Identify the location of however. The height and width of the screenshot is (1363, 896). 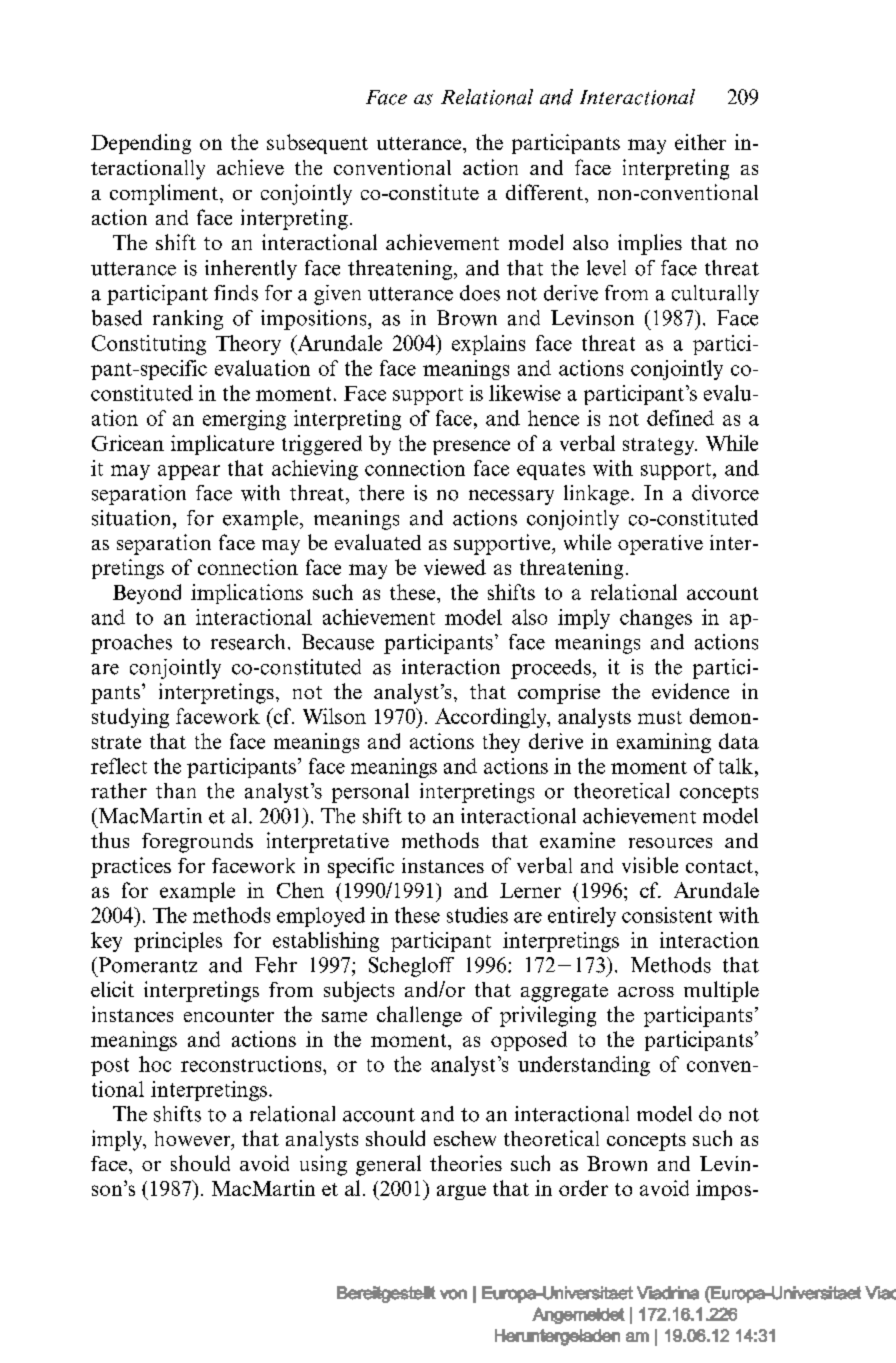
(194, 1140).
